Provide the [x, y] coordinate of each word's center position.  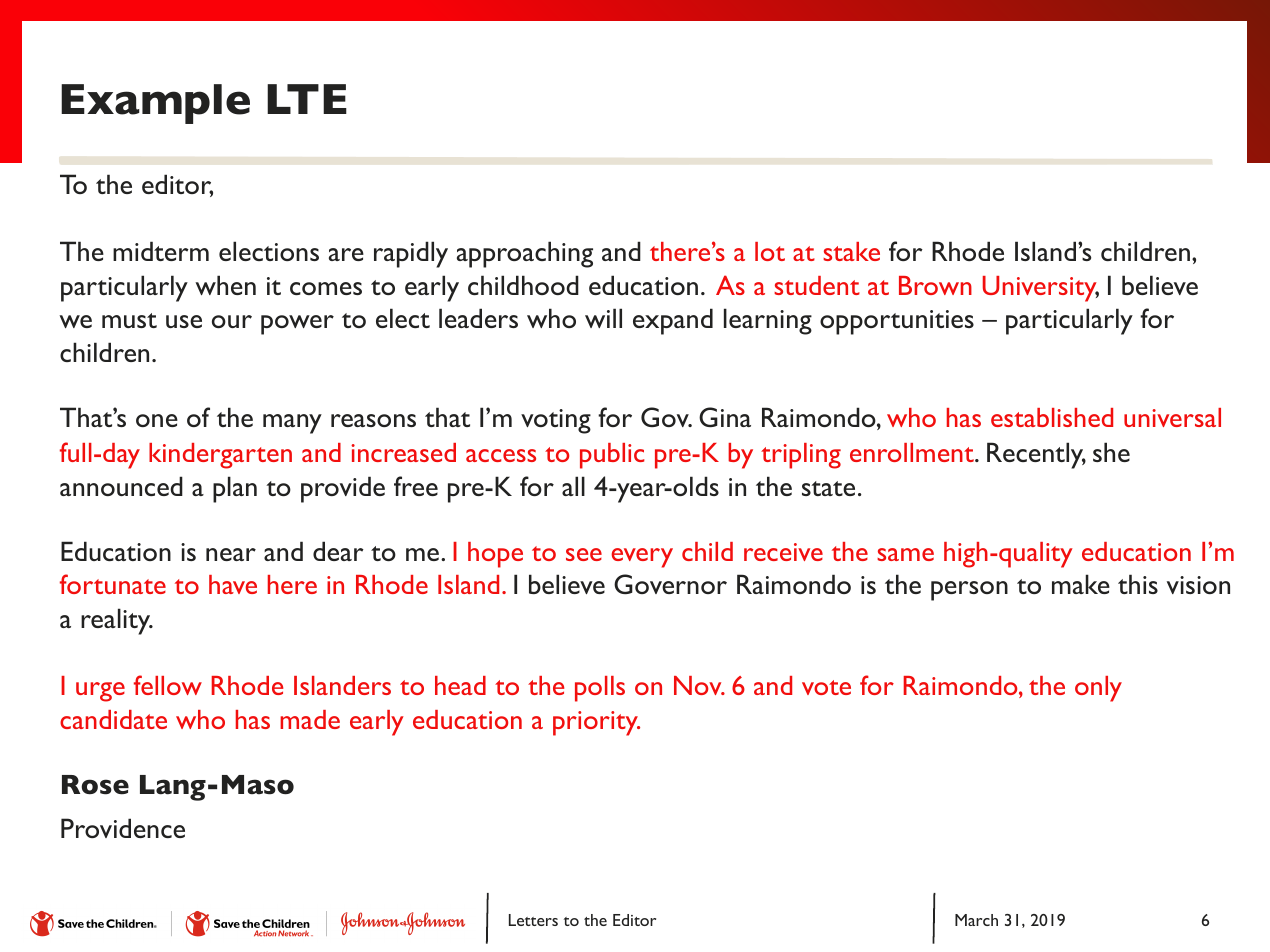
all [573, 486]
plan [235, 489]
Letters [533, 920]
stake [851, 251]
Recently [1036, 455]
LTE [307, 99]
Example [155, 104]
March [976, 920]
